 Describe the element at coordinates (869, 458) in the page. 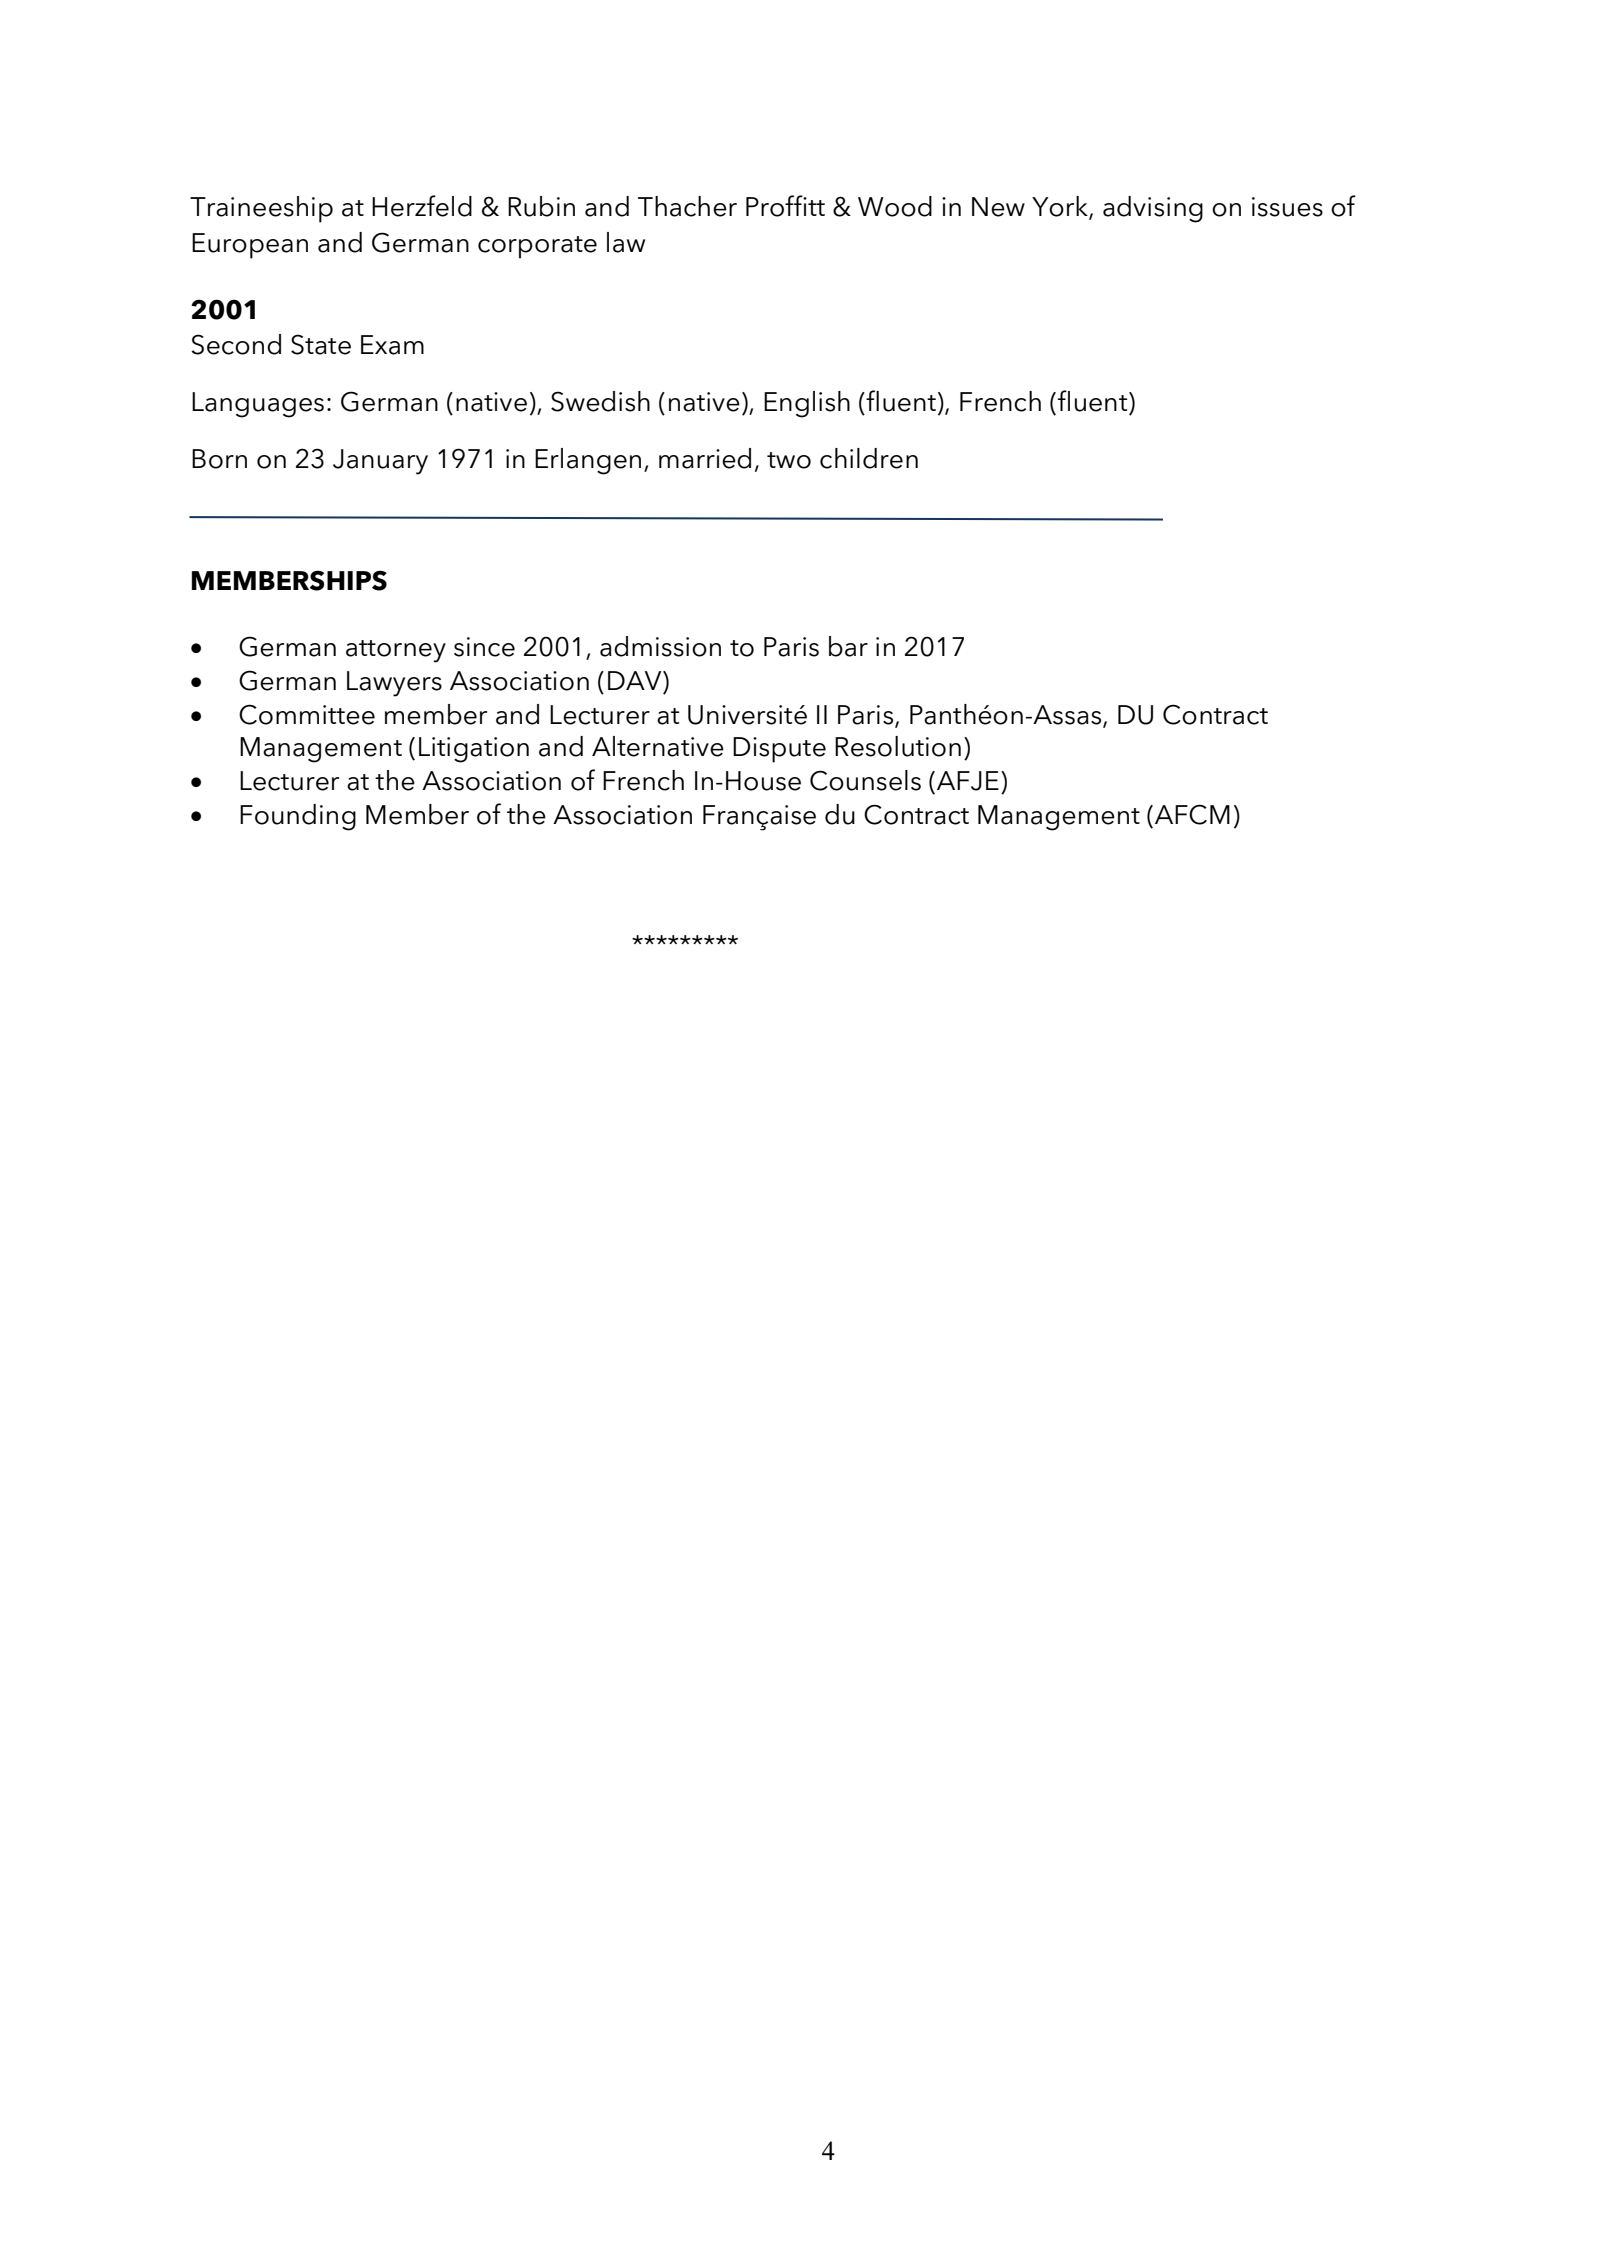

I see `children` at that location.
